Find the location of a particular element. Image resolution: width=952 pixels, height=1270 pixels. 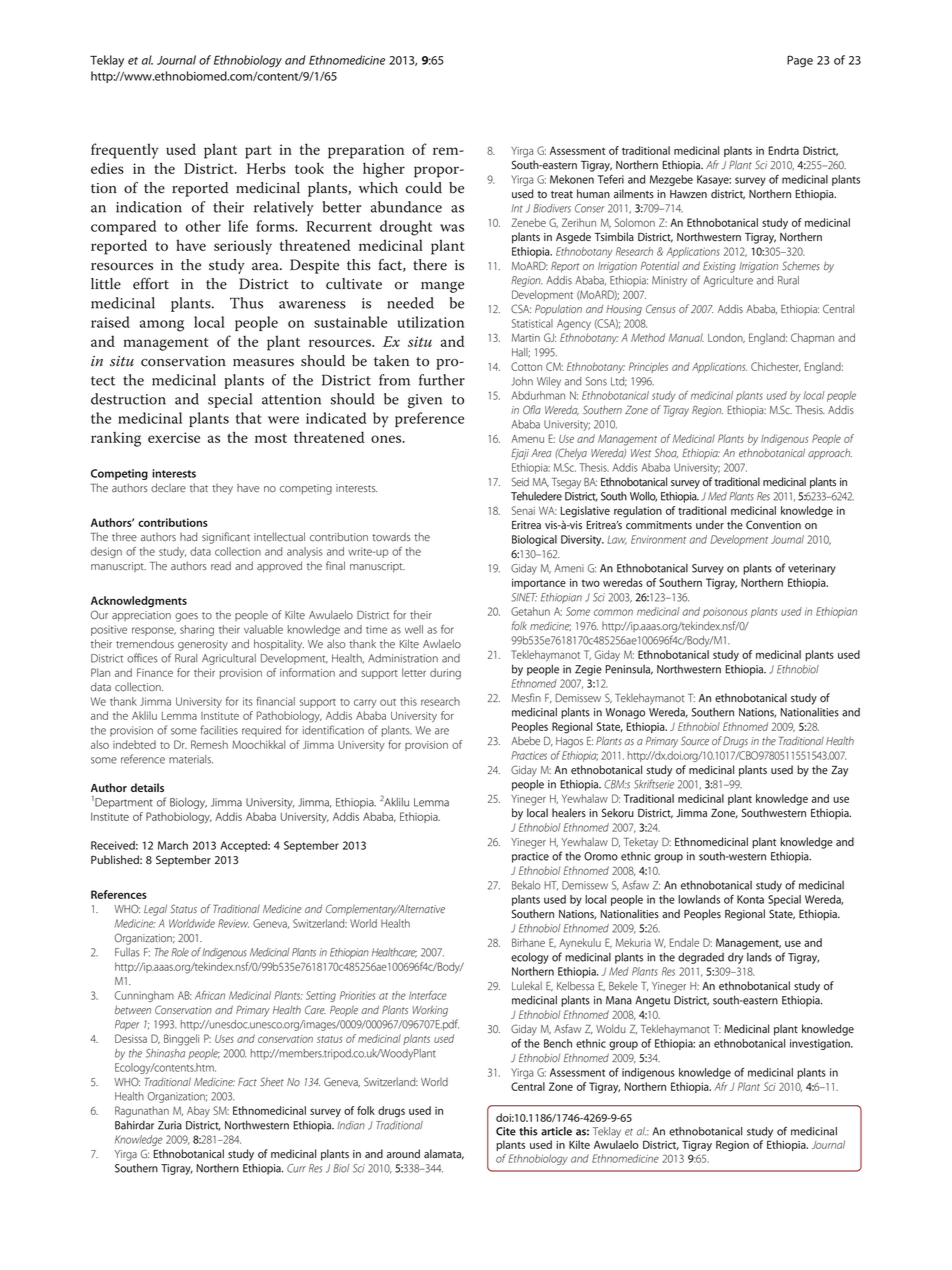

goes is located at coordinates (186, 617).
